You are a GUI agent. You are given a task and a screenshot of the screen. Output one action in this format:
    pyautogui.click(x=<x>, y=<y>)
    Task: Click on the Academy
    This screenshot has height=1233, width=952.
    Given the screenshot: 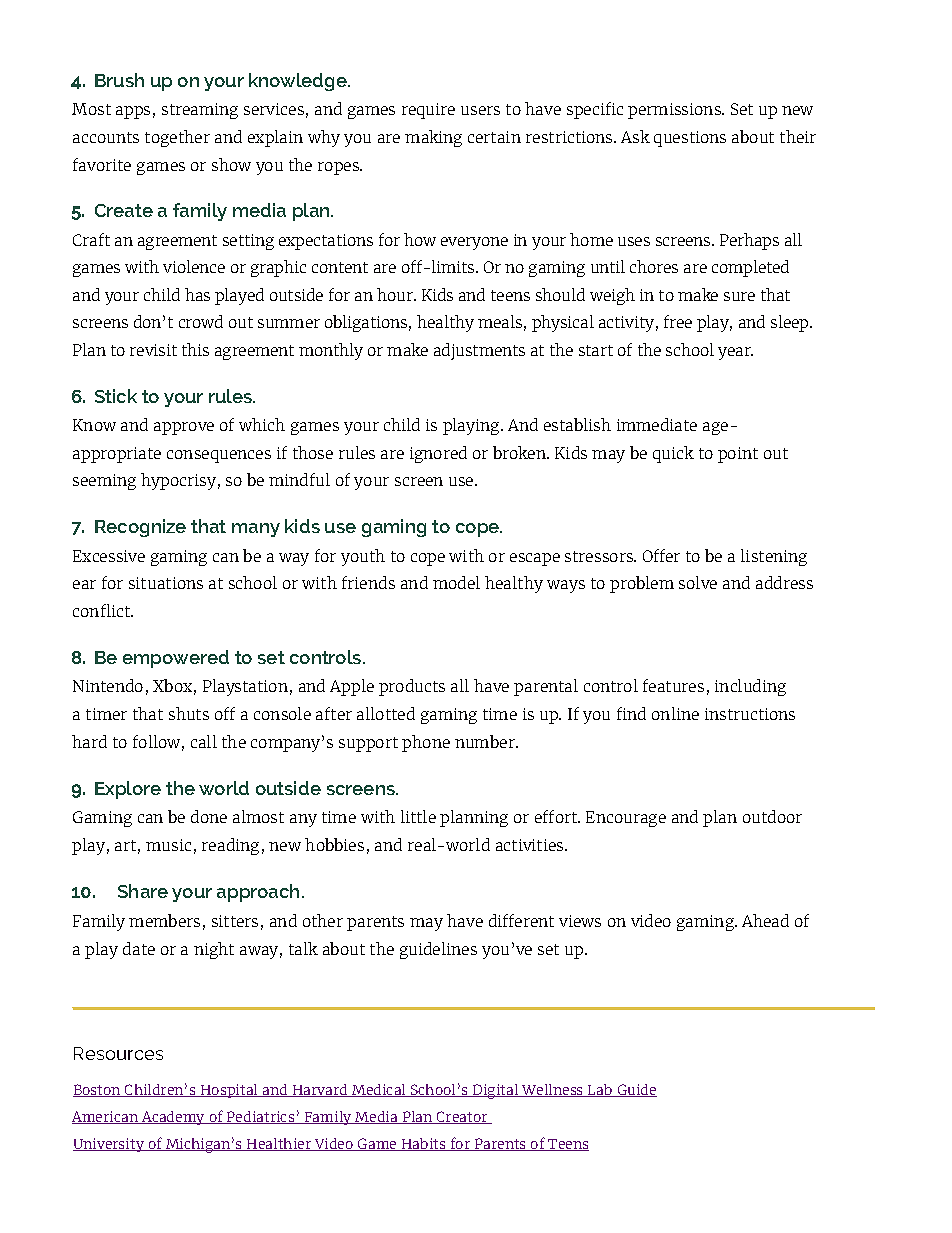 What is the action you would take?
    pyautogui.click(x=173, y=1118)
